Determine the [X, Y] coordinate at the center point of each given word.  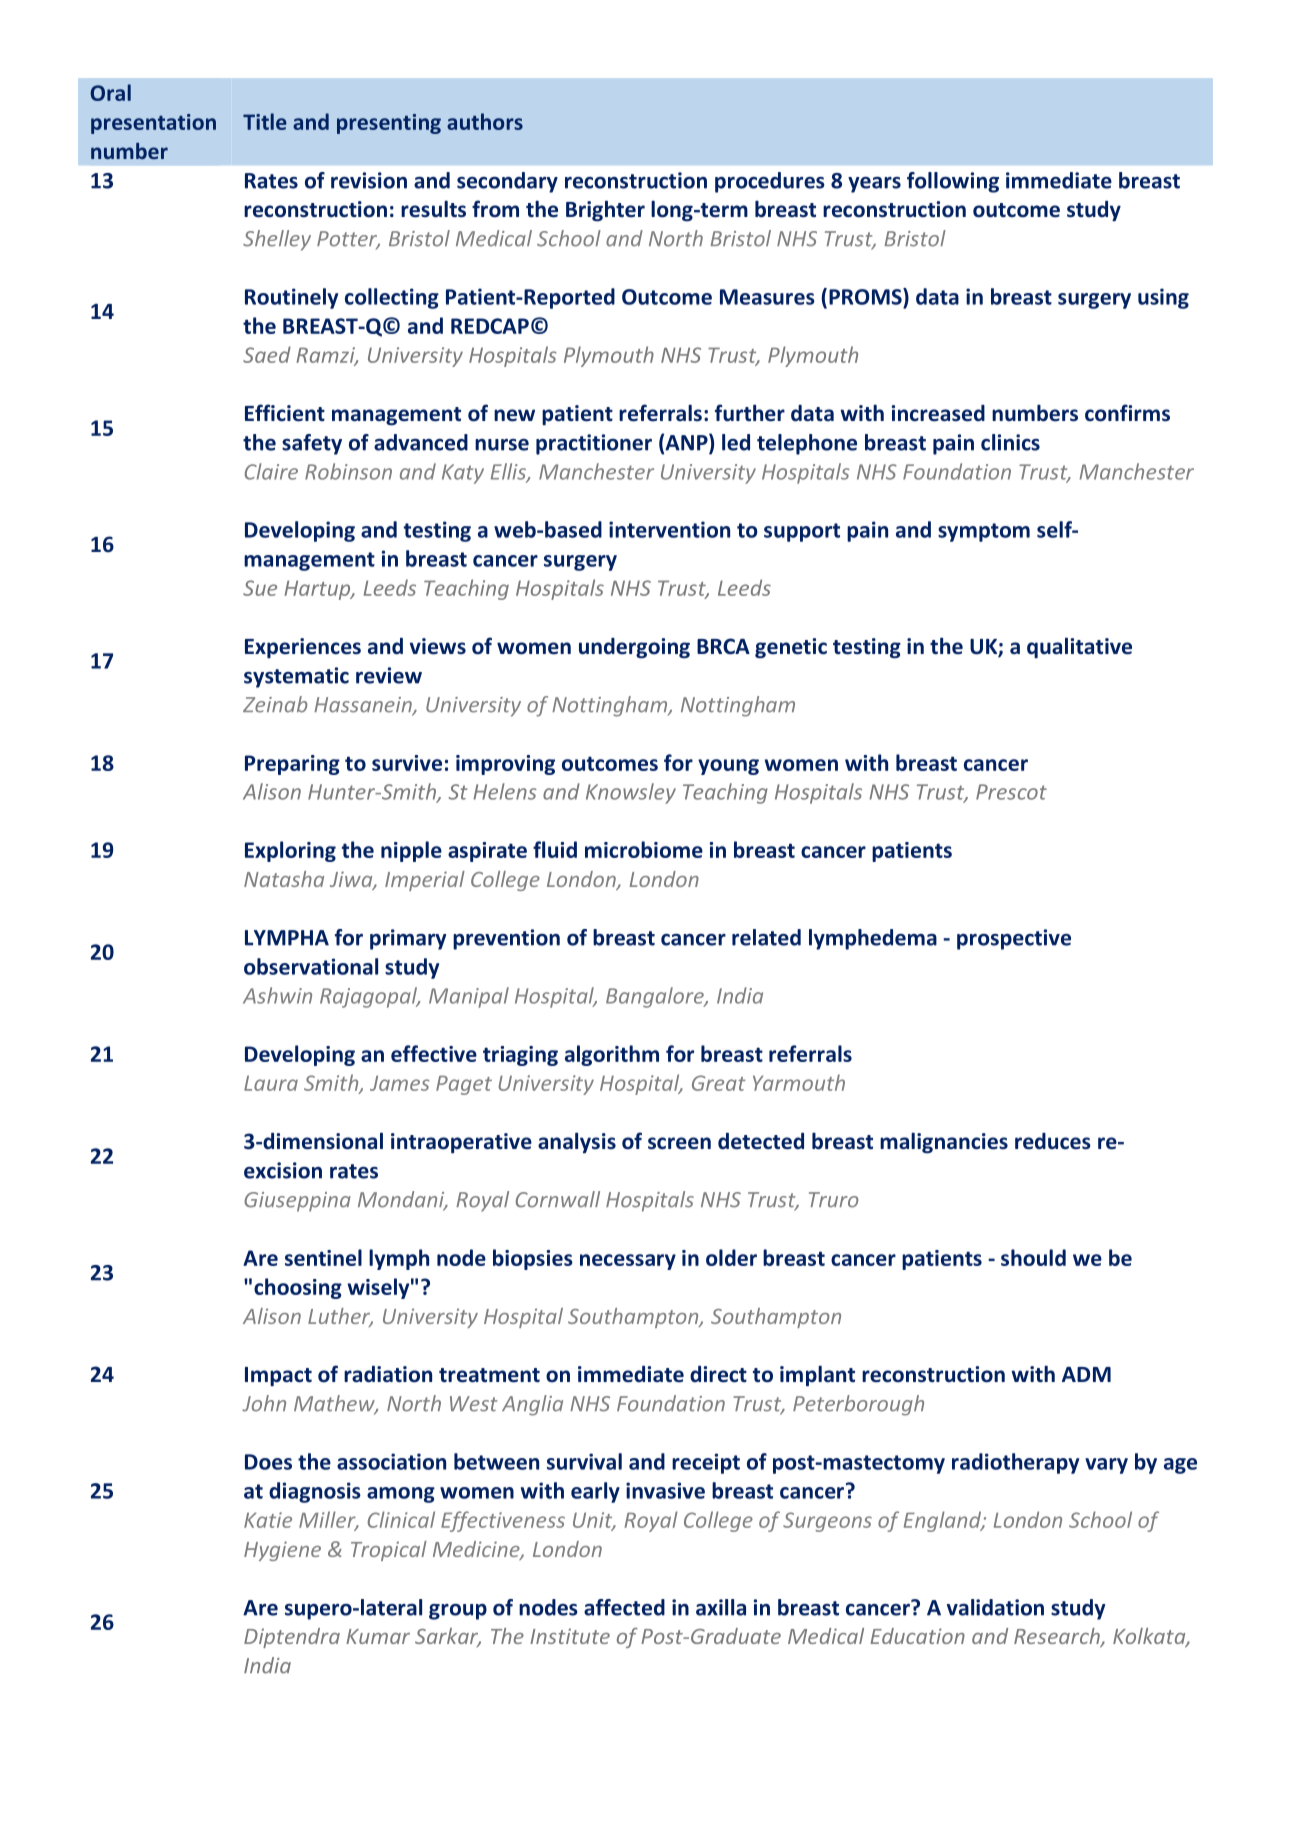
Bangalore [656, 997]
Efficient [285, 413]
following [953, 182]
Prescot [1011, 792]
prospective [1014, 939]
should [1033, 1257]
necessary [628, 1262]
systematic [296, 677]
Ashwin [277, 995]
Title [265, 121]
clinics [1010, 442]
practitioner [594, 444]
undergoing [634, 648]
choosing [298, 1288]
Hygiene [282, 1551]
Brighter [605, 211]
